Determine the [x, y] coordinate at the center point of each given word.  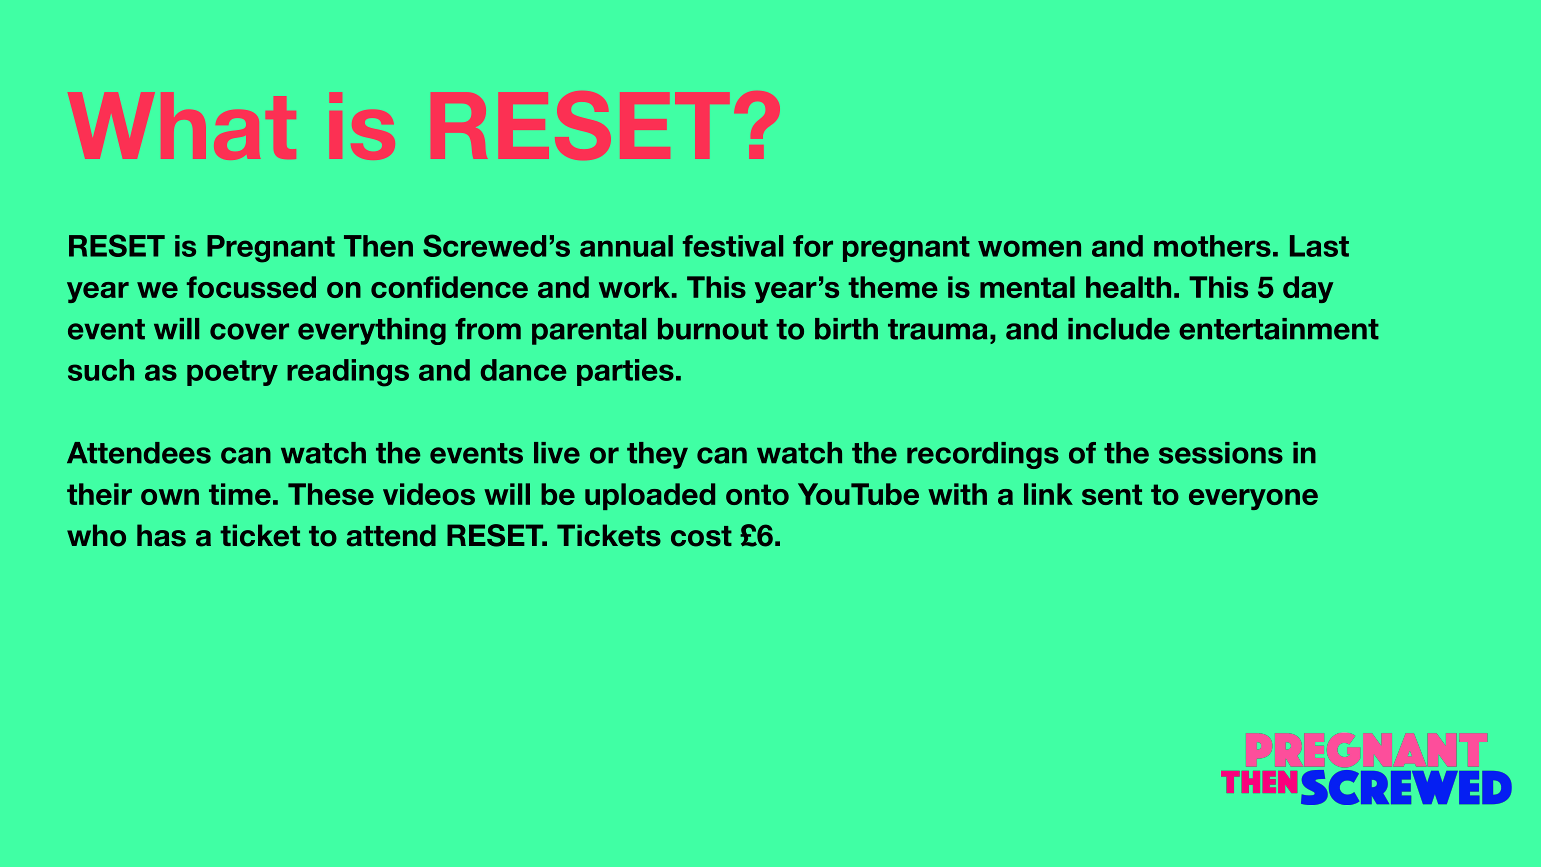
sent [1112, 494]
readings [348, 373]
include [1119, 329]
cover [249, 331]
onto [757, 494]
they [657, 455]
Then [378, 246]
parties [625, 372]
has [161, 535]
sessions [1221, 453]
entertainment [1279, 329]
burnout [713, 329]
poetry [232, 373]
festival [733, 246]
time [240, 494]
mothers [1212, 246]
